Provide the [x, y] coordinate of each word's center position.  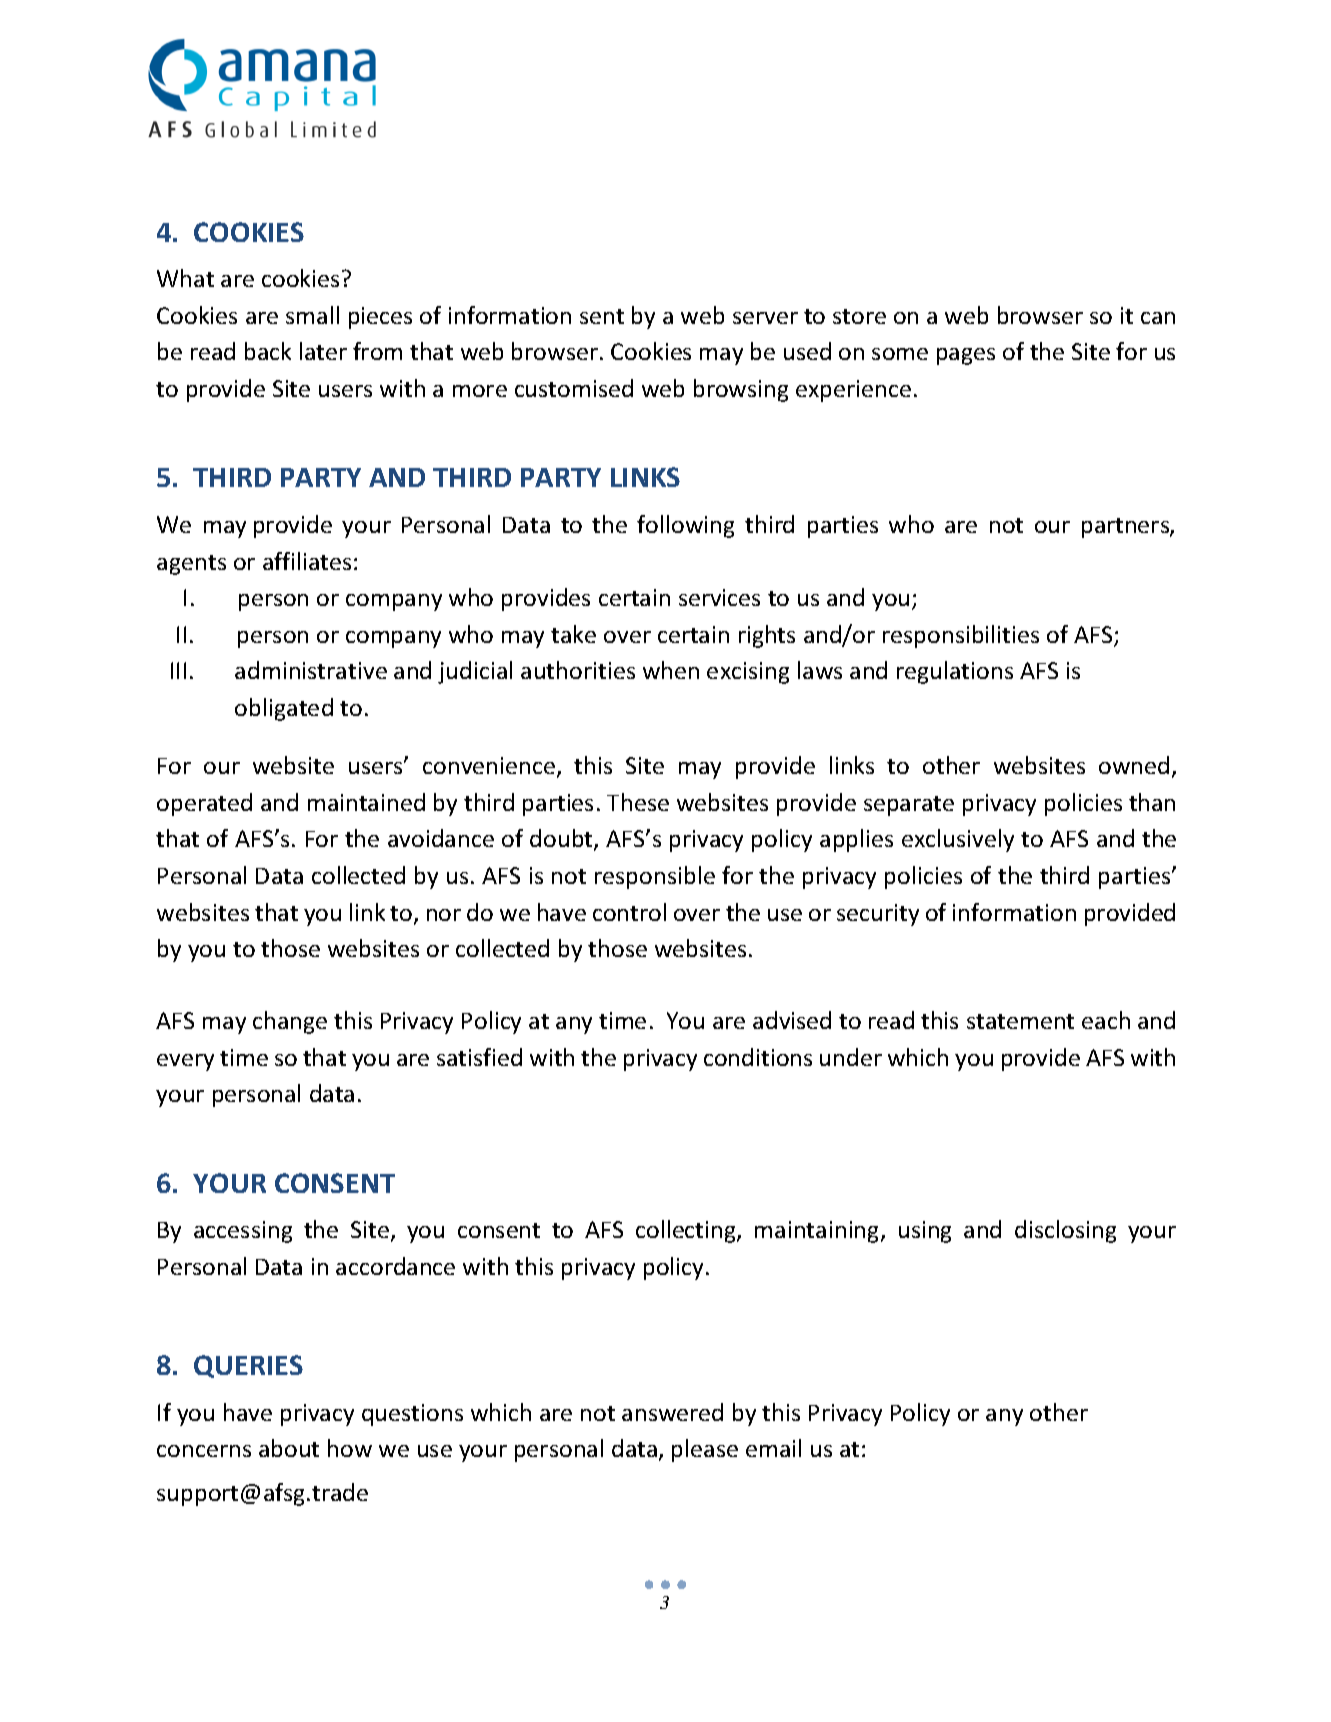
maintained [366, 802]
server [765, 318]
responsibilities [961, 636]
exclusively [958, 840]
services [719, 597]
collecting [687, 1231]
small [312, 315]
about [289, 1448]
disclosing [1065, 1231]
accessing [243, 1232]
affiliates [307, 561]
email [773, 1448]
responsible [655, 877]
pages [966, 356]
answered [672, 1412]
